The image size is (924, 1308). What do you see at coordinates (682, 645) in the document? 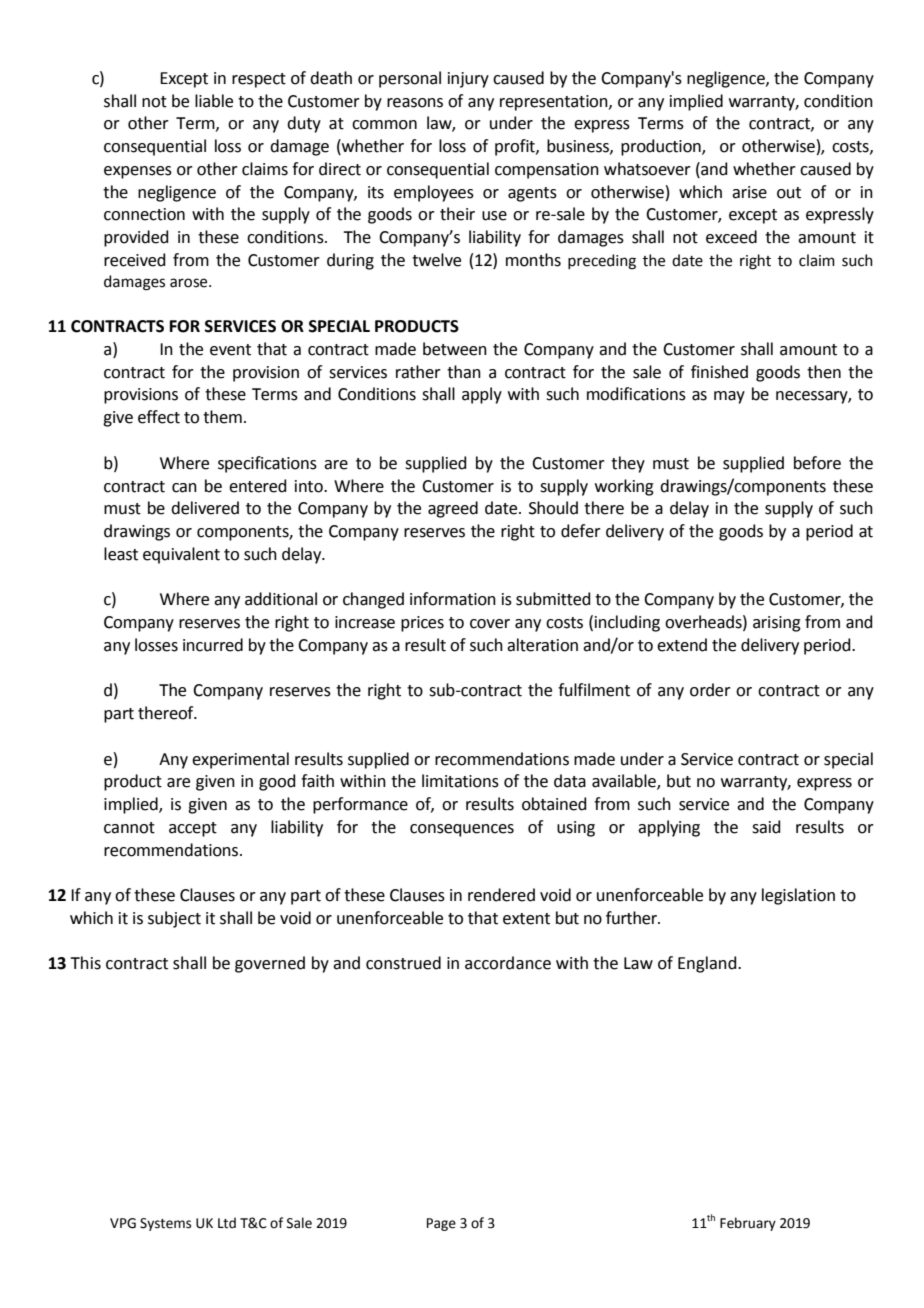
I see `extend` at bounding box center [682, 645].
